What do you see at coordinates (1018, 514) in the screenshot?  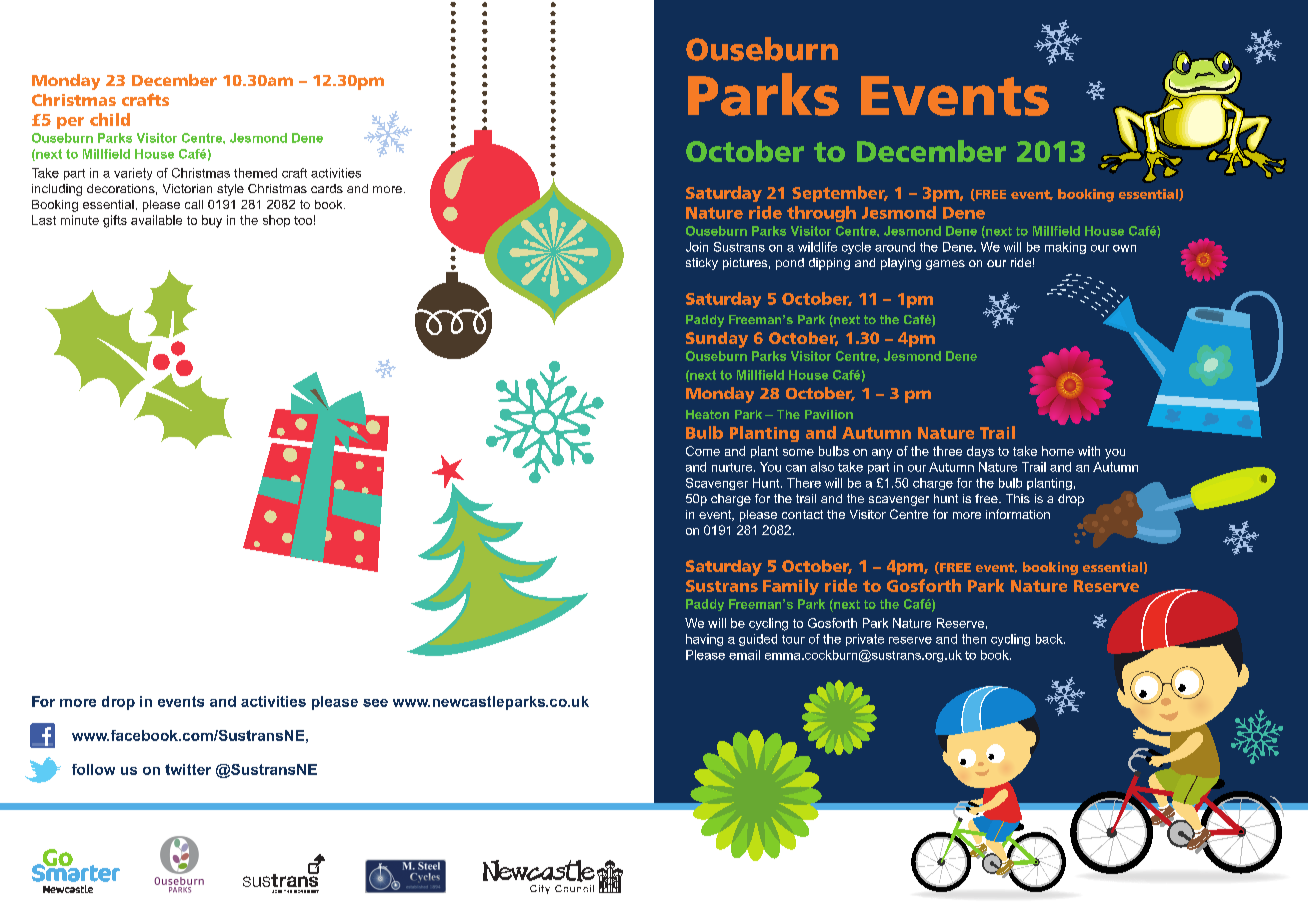 I see `information` at bounding box center [1018, 514].
